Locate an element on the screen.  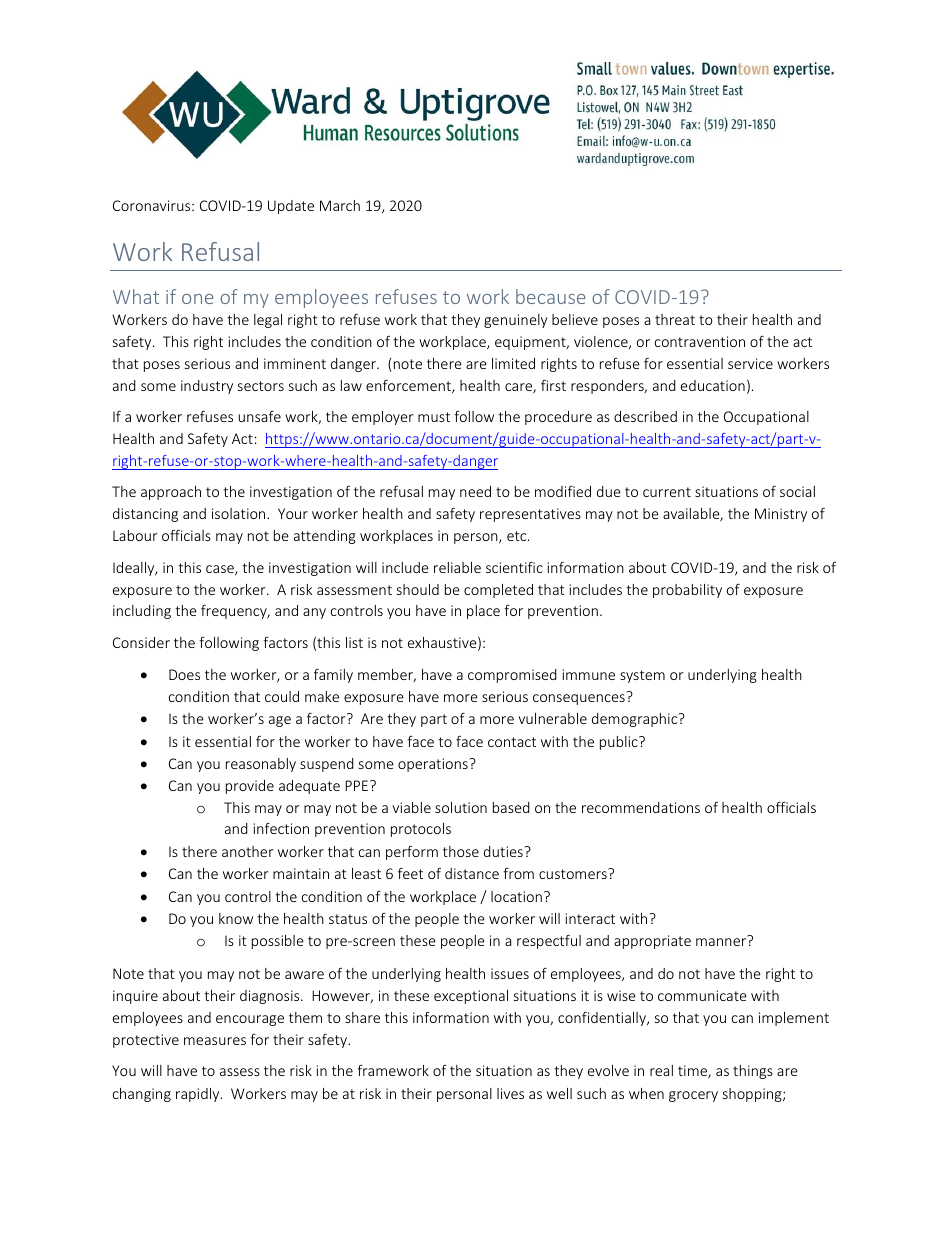
rapidly is located at coordinates (199, 1095).
